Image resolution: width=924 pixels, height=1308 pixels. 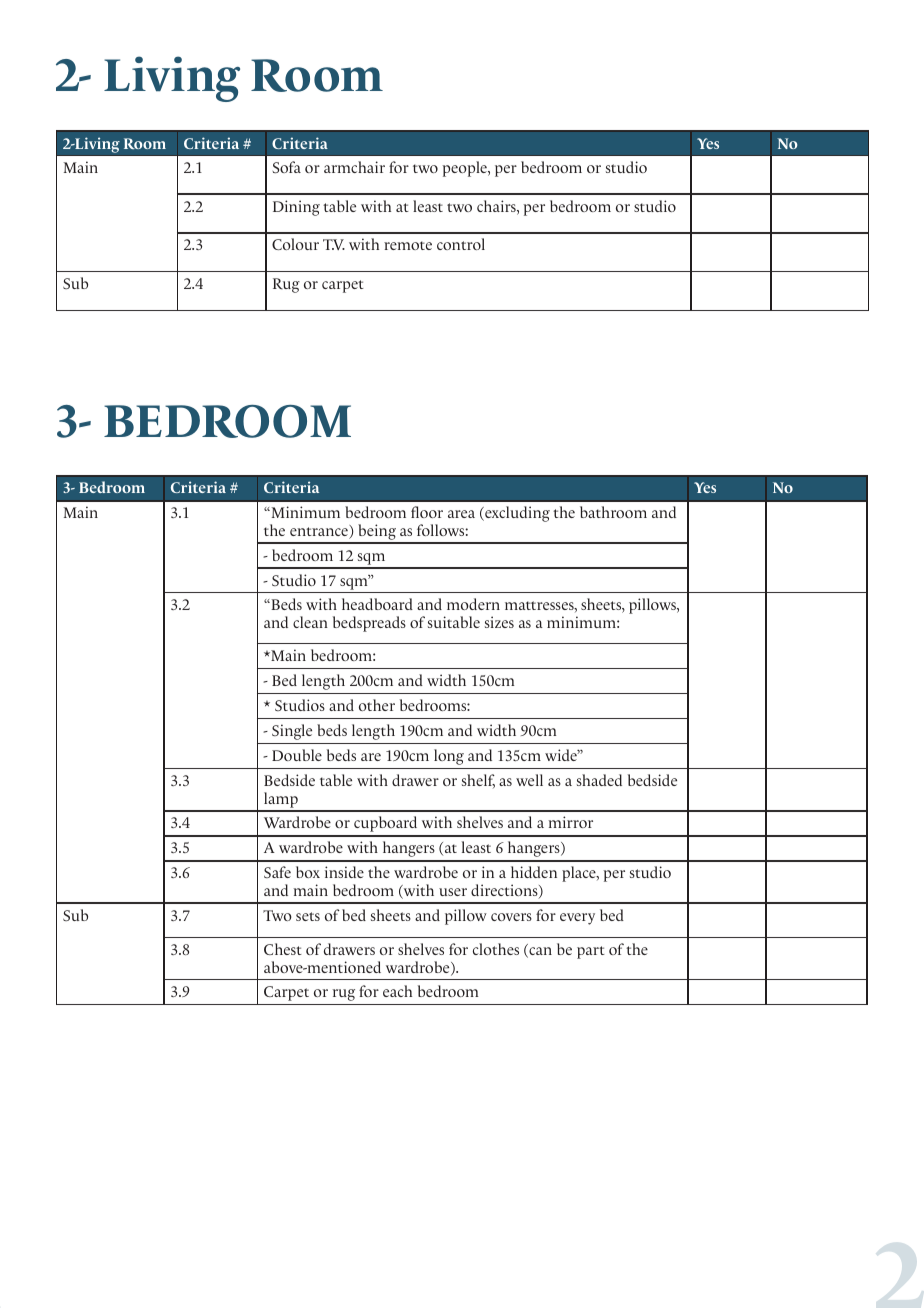 What do you see at coordinates (473, 604) in the document?
I see `modern` at bounding box center [473, 604].
